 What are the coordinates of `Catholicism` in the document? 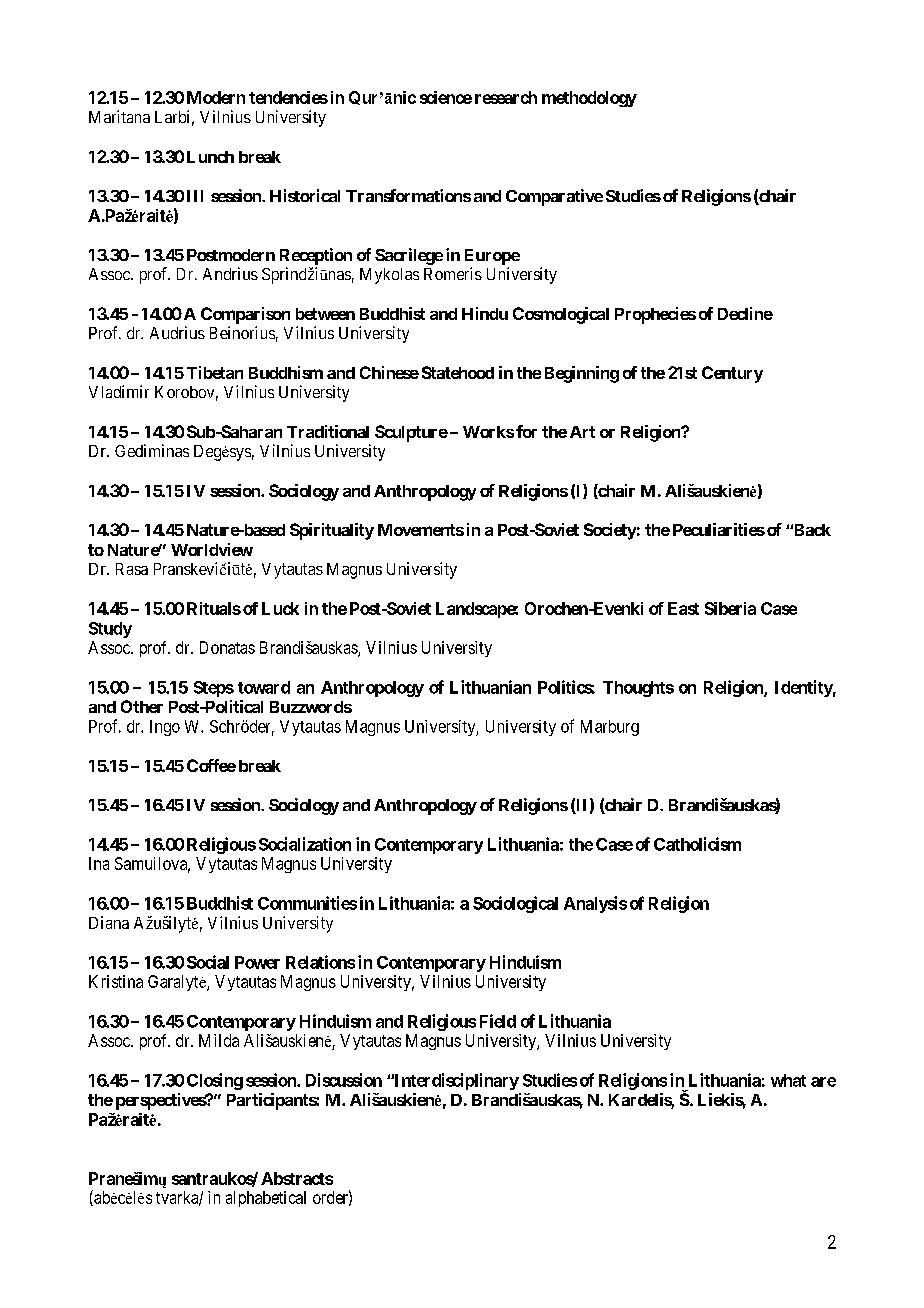 It's located at (697, 844).
